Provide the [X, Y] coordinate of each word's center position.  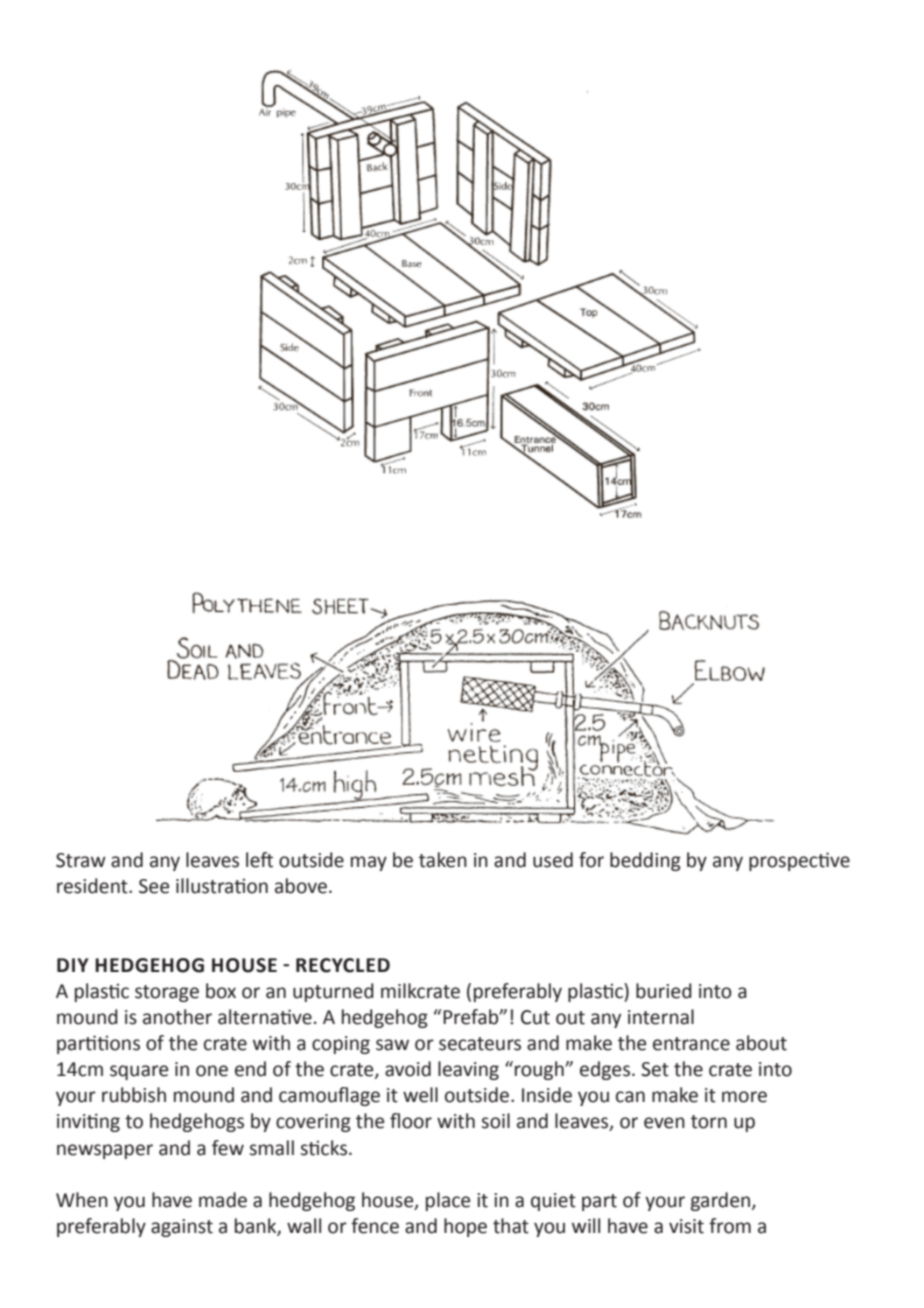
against [182, 1228]
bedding [645, 861]
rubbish [134, 1095]
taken [443, 860]
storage [167, 993]
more [744, 1097]
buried [664, 991]
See [154, 886]
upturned [333, 992]
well [420, 1095]
